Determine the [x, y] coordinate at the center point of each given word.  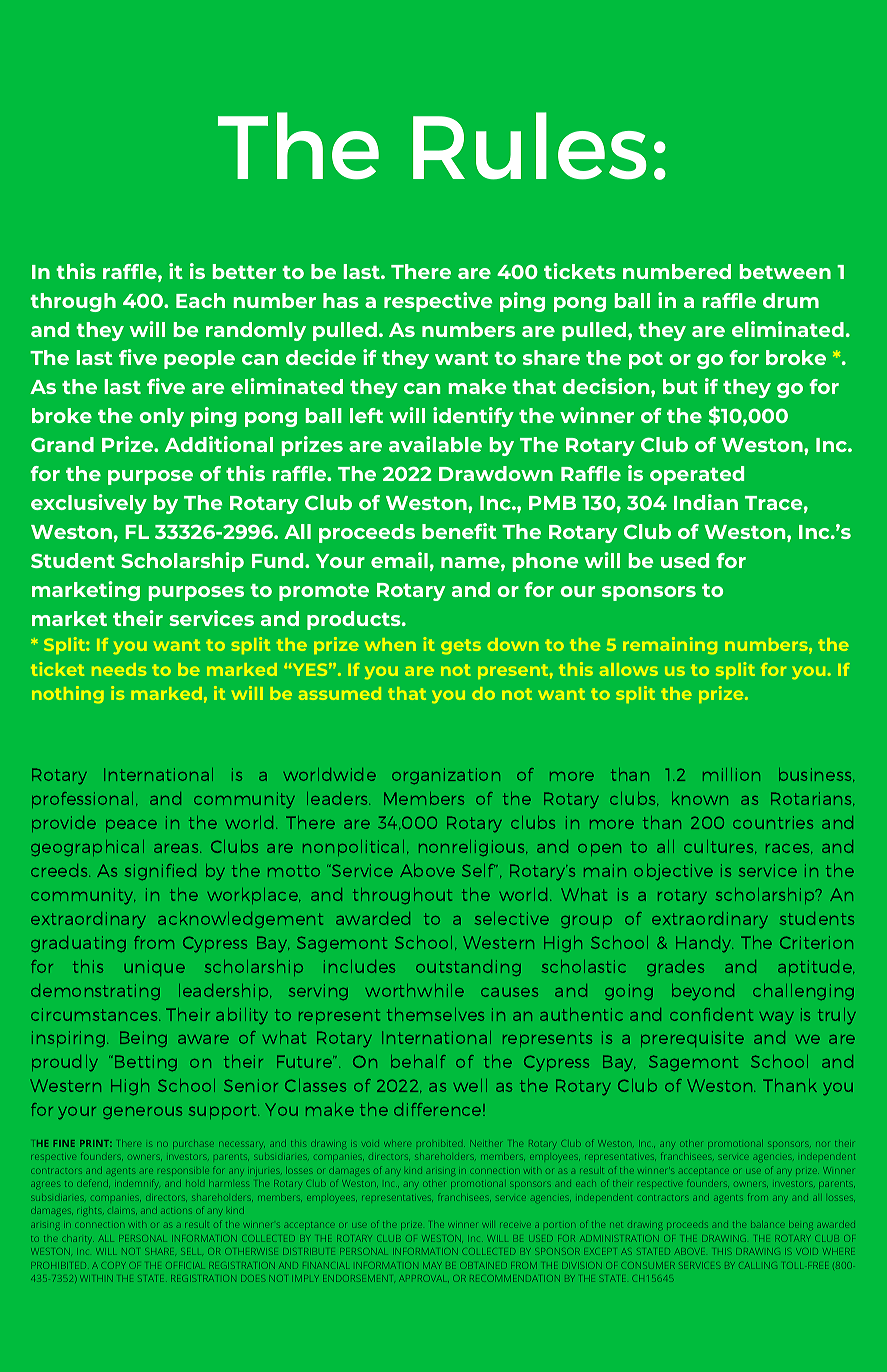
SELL [190, 1251]
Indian [706, 502]
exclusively [89, 504]
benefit [459, 531]
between [785, 271]
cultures [720, 847]
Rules [530, 146]
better [244, 271]
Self [479, 870]
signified [160, 872]
